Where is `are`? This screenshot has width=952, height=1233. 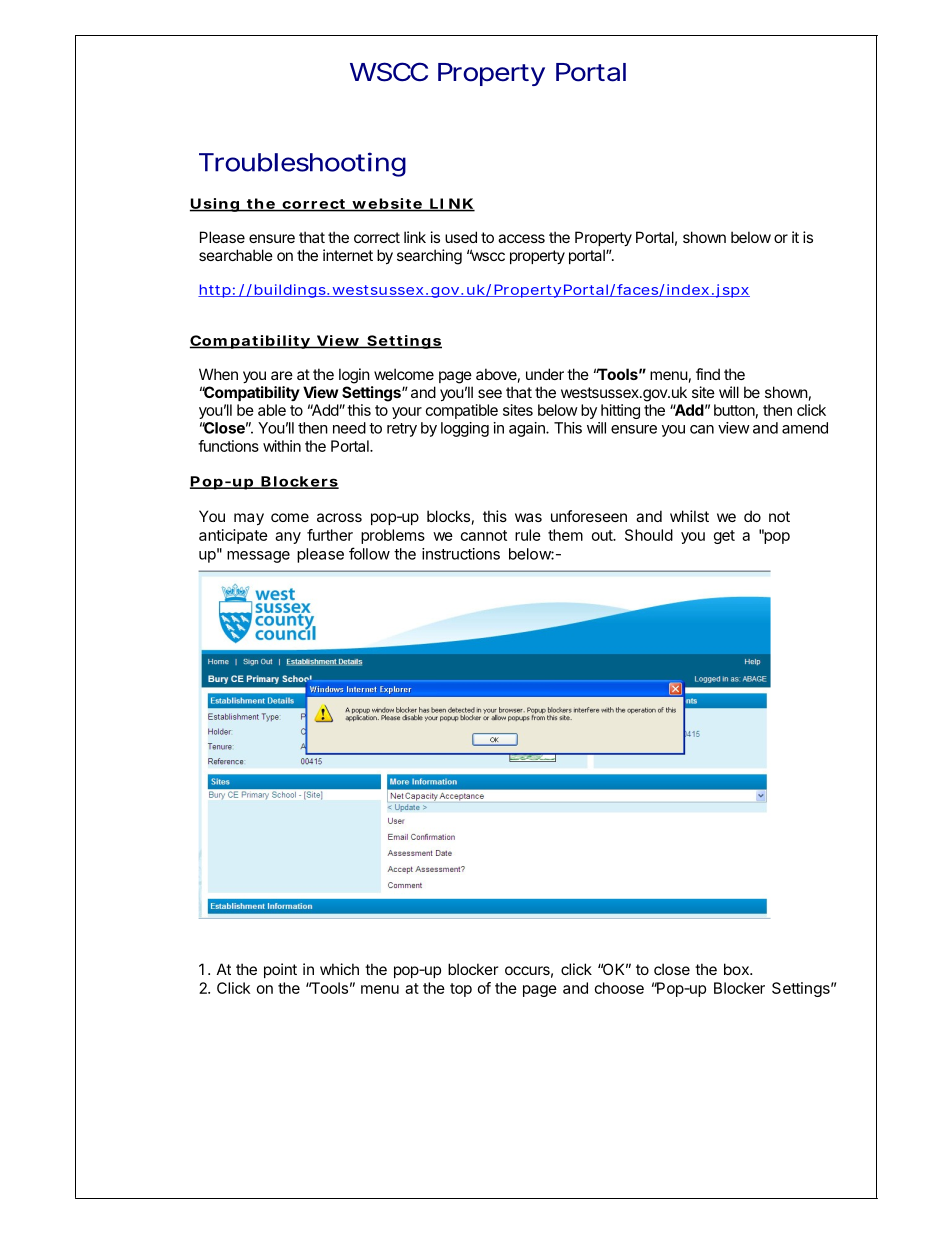 are is located at coordinates (282, 375).
